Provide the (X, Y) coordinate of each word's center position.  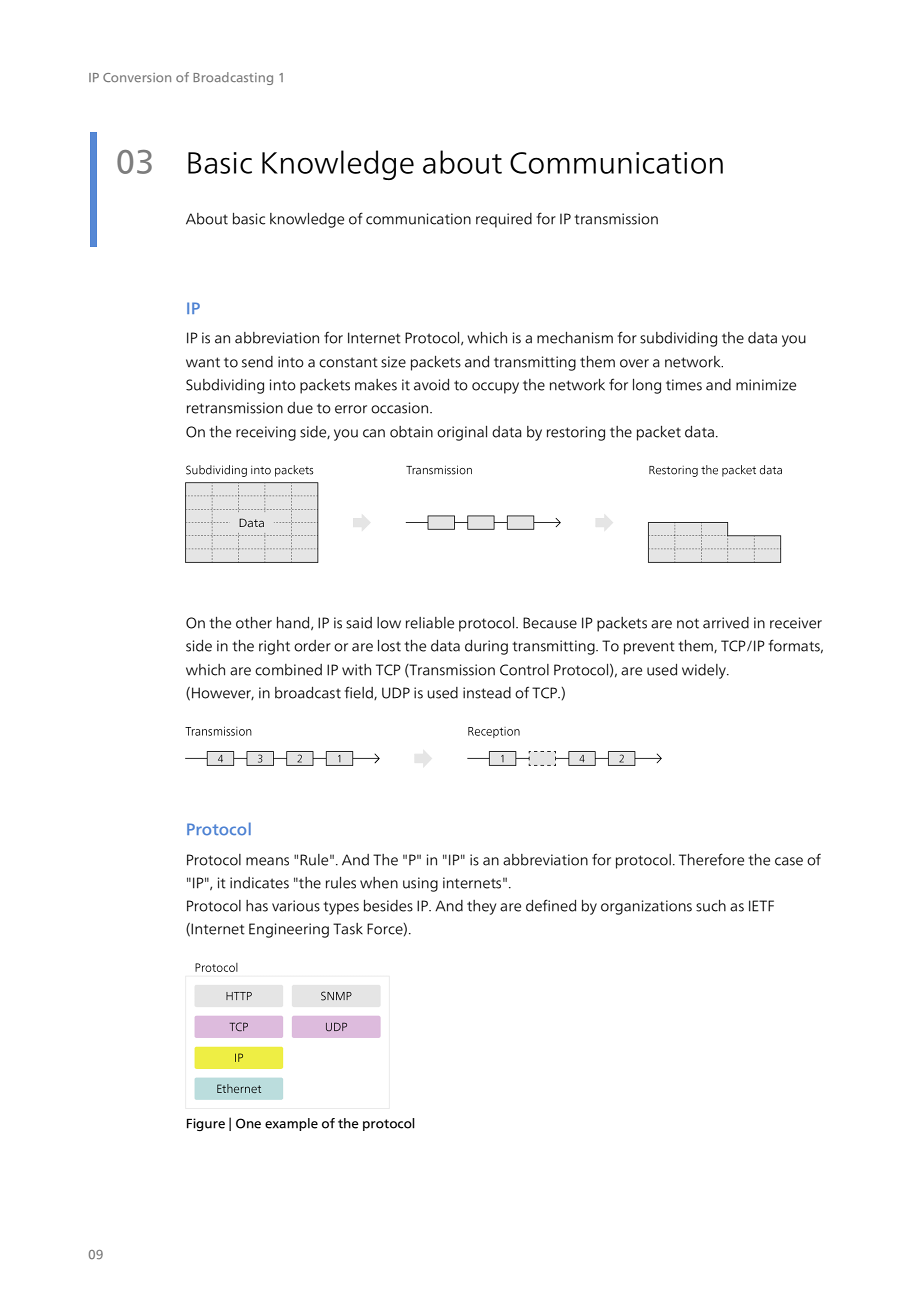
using (420, 884)
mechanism (575, 338)
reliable (430, 623)
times (684, 385)
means (267, 861)
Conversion (137, 77)
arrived (726, 623)
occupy (495, 388)
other (254, 623)
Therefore (711, 859)
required (504, 220)
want (203, 362)
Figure (206, 1124)
